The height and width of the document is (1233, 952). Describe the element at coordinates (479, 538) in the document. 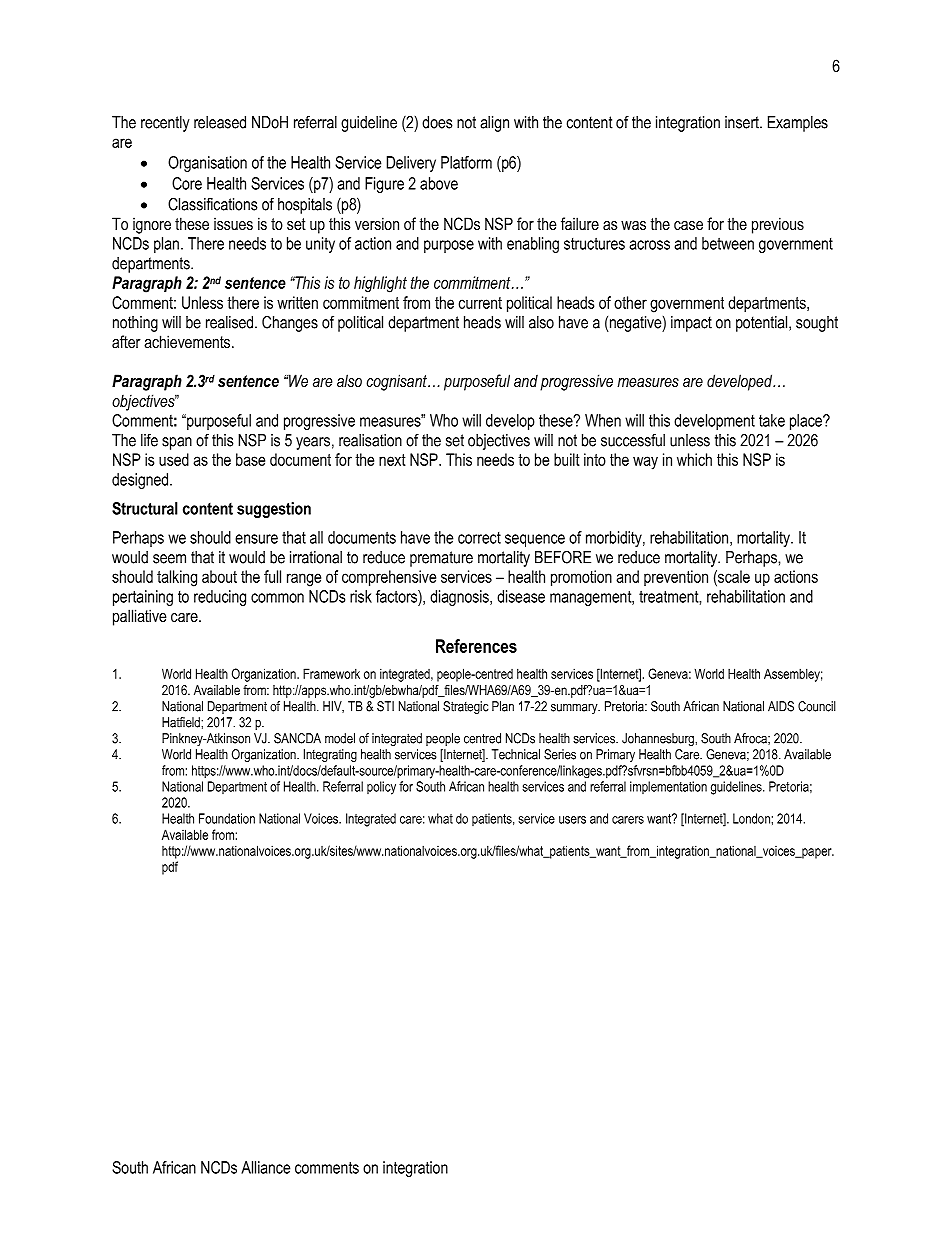

I see `correct` at that location.
